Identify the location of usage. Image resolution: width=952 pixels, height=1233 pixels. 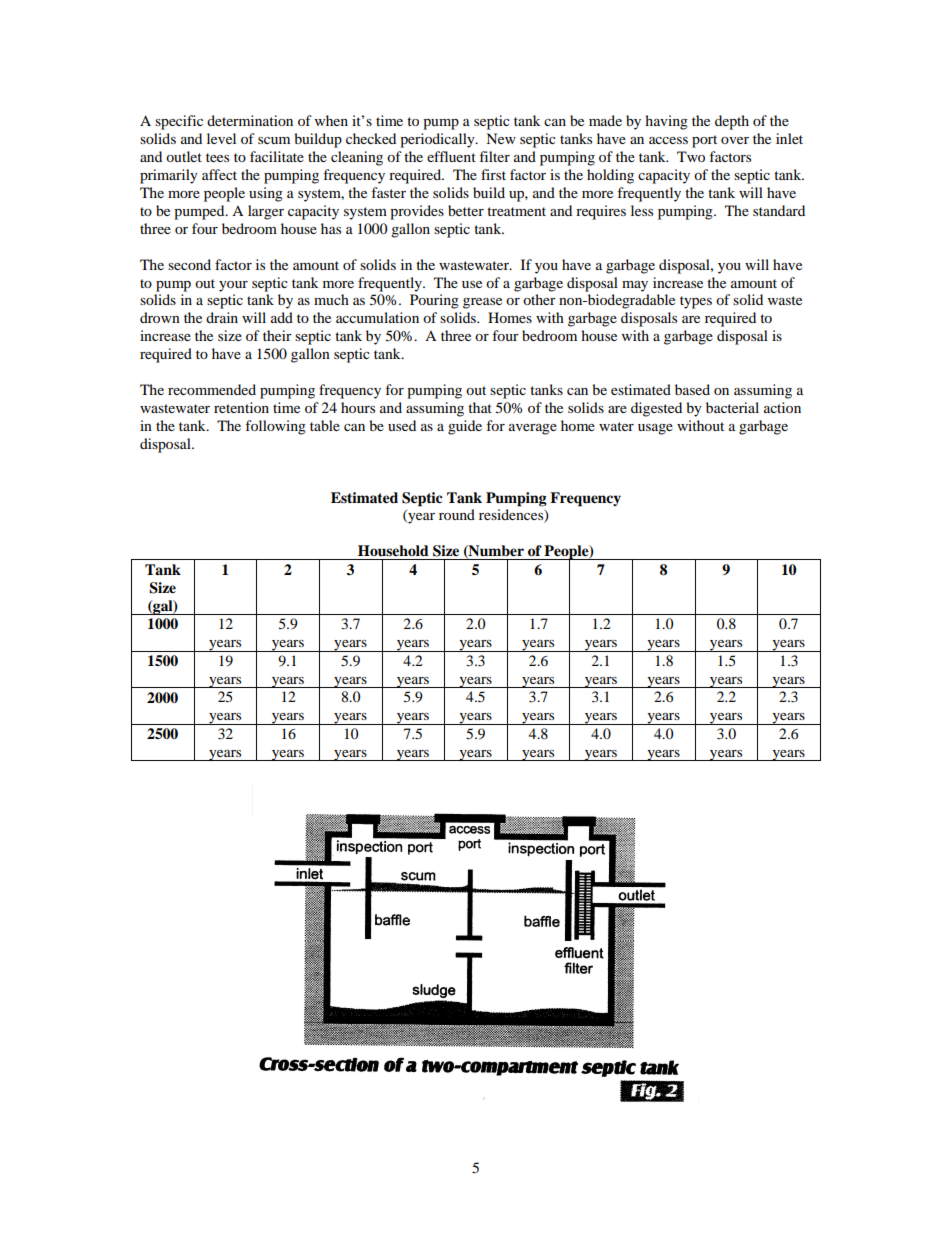
(655, 429).
